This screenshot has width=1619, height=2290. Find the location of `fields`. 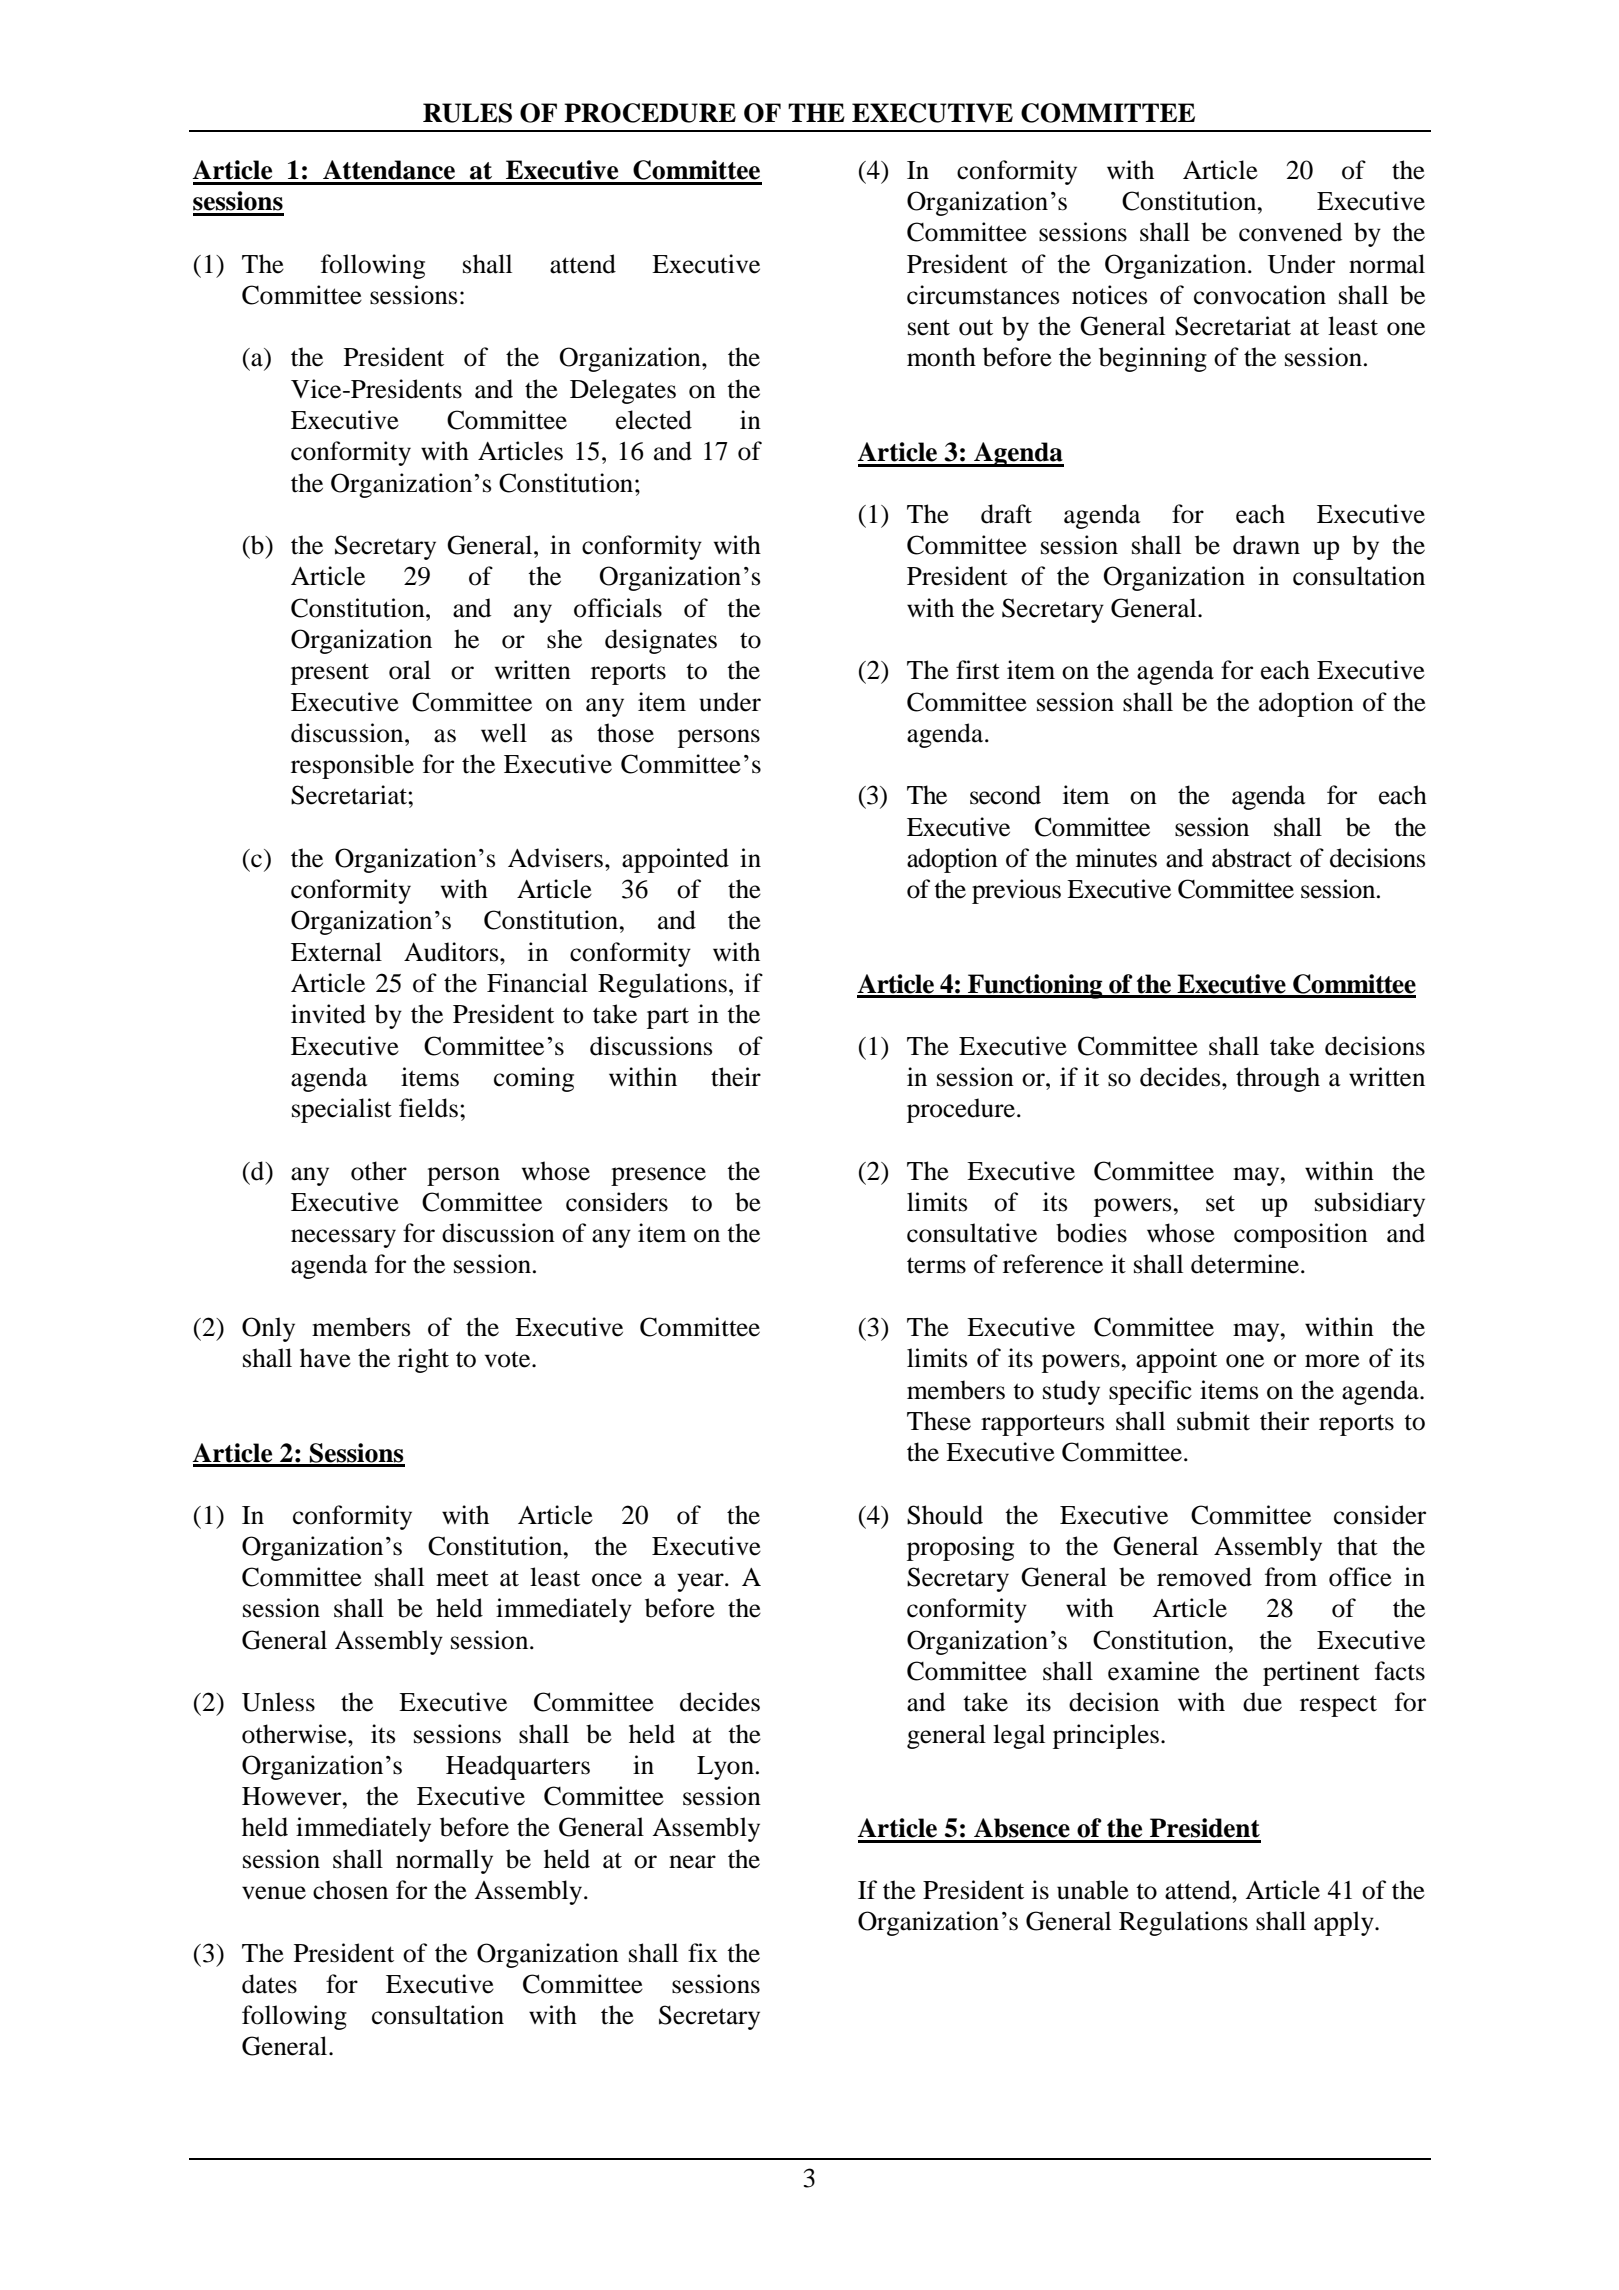

fields is located at coordinates (428, 1108).
